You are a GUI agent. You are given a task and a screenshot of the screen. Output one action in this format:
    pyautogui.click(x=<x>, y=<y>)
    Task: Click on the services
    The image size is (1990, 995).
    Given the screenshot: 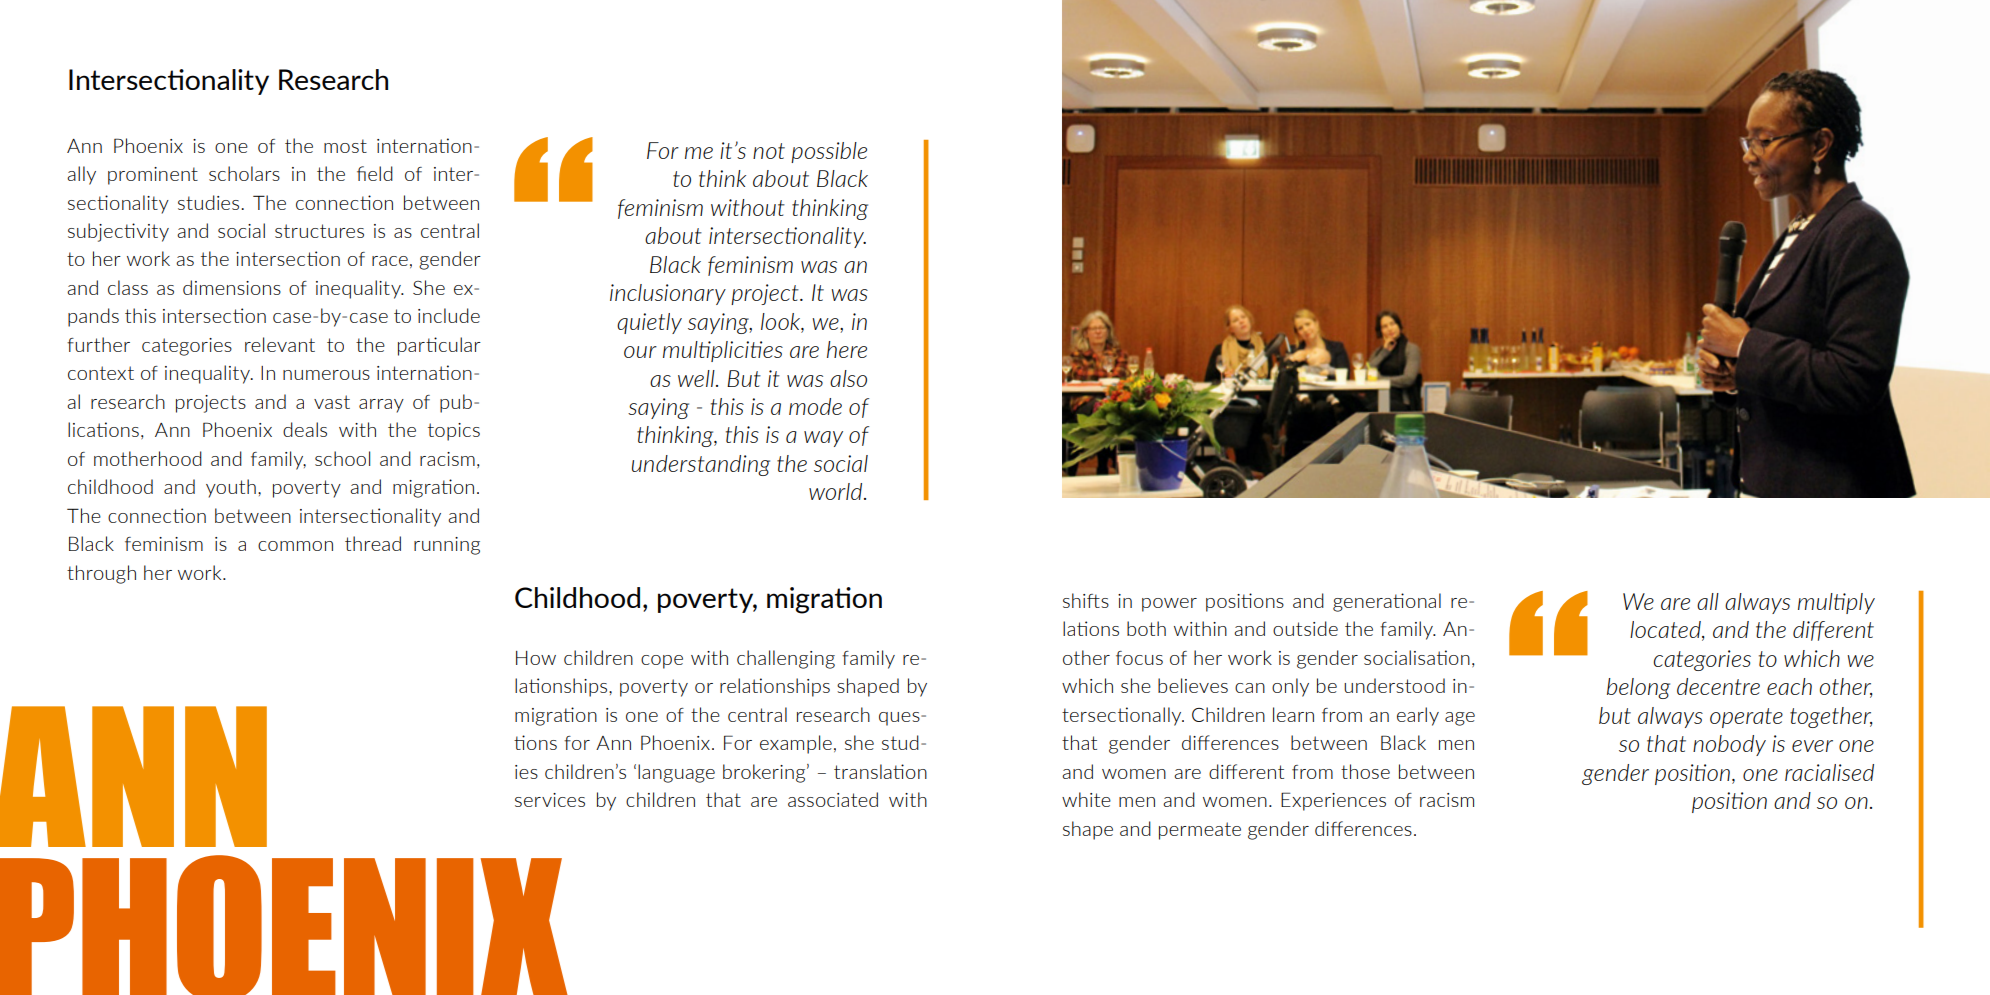 What is the action you would take?
    pyautogui.click(x=550, y=800)
